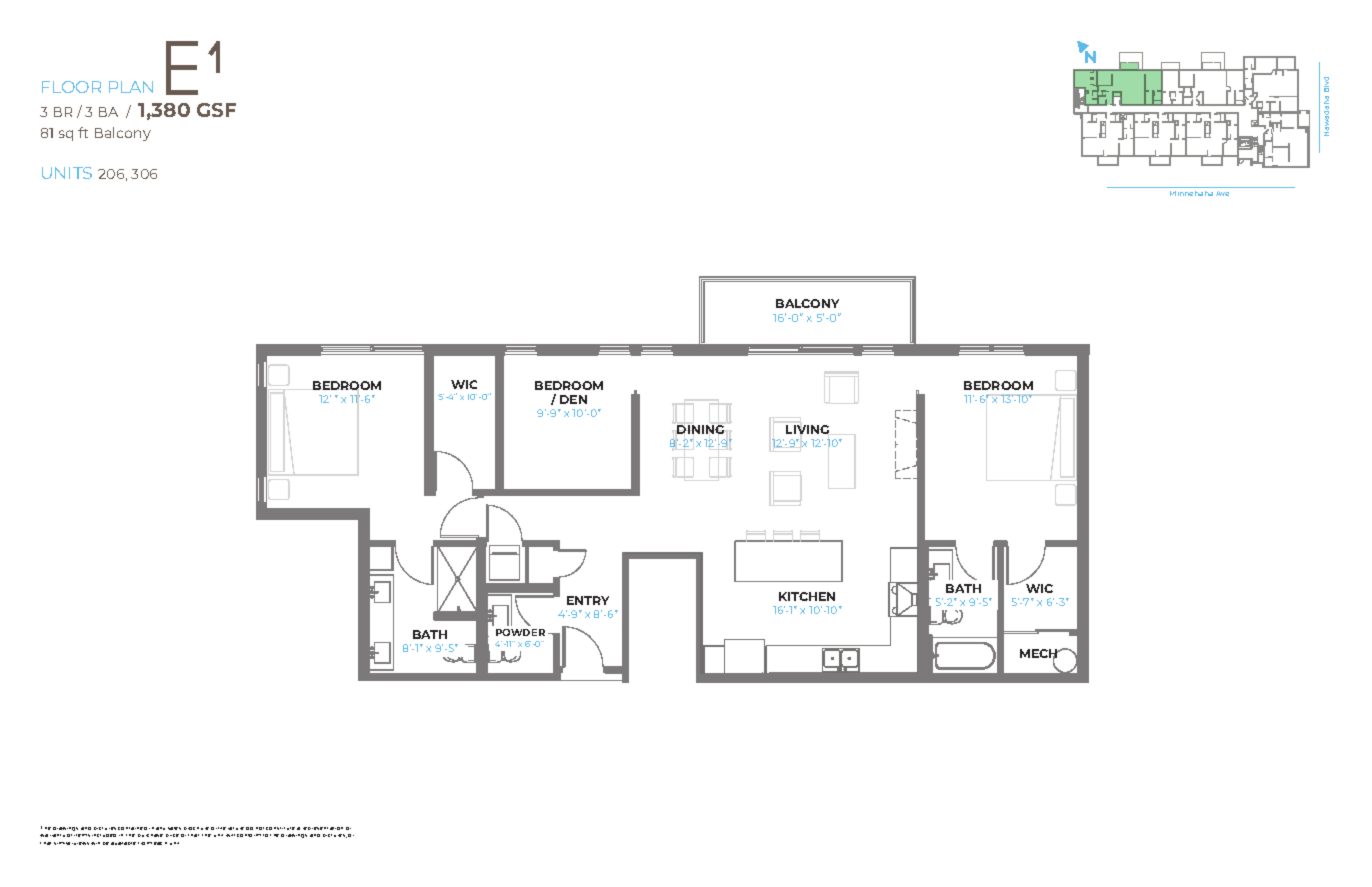  Describe the element at coordinates (588, 600) in the screenshot. I see `ENTRY` at that location.
